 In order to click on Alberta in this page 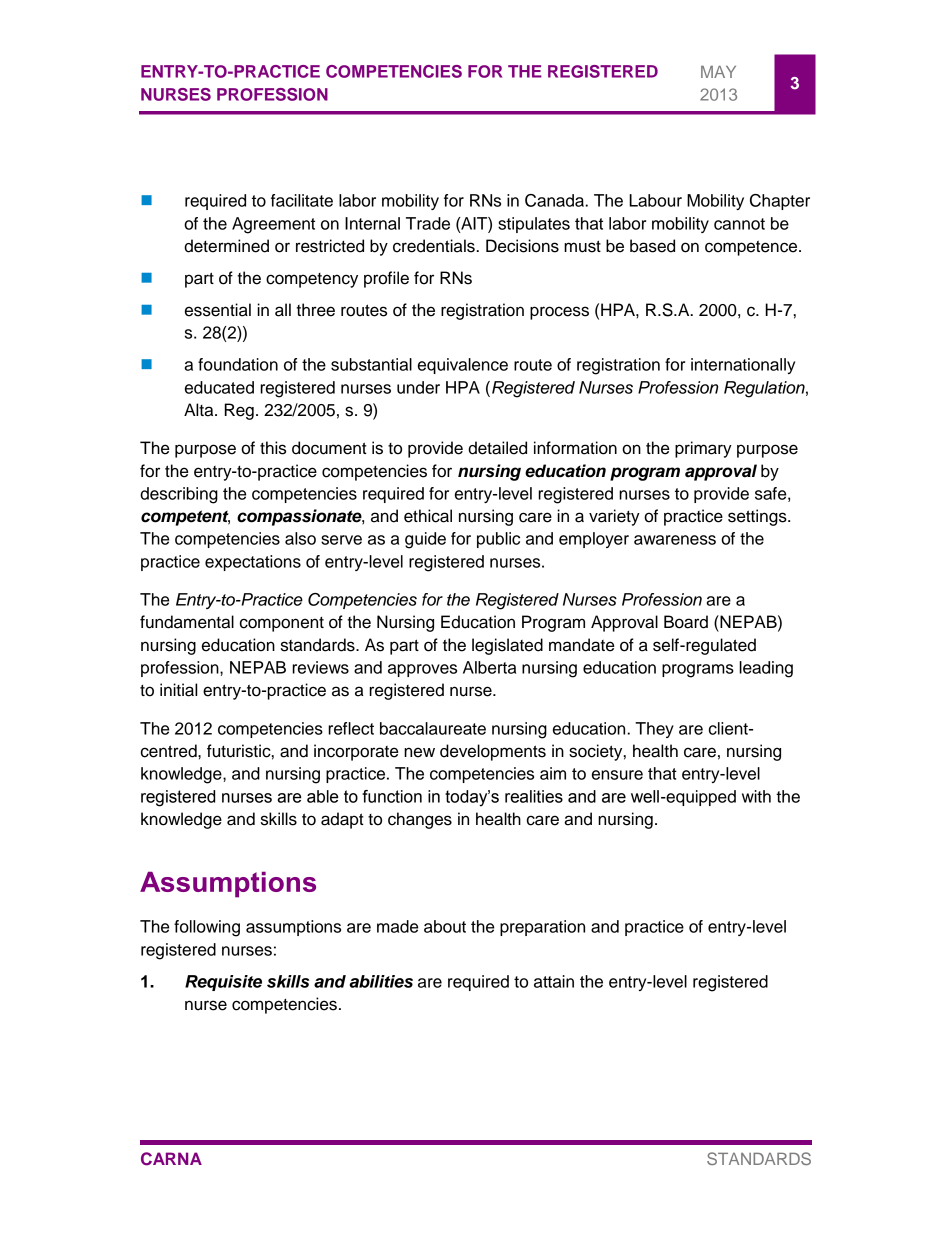, I will do `click(489, 667)`.
